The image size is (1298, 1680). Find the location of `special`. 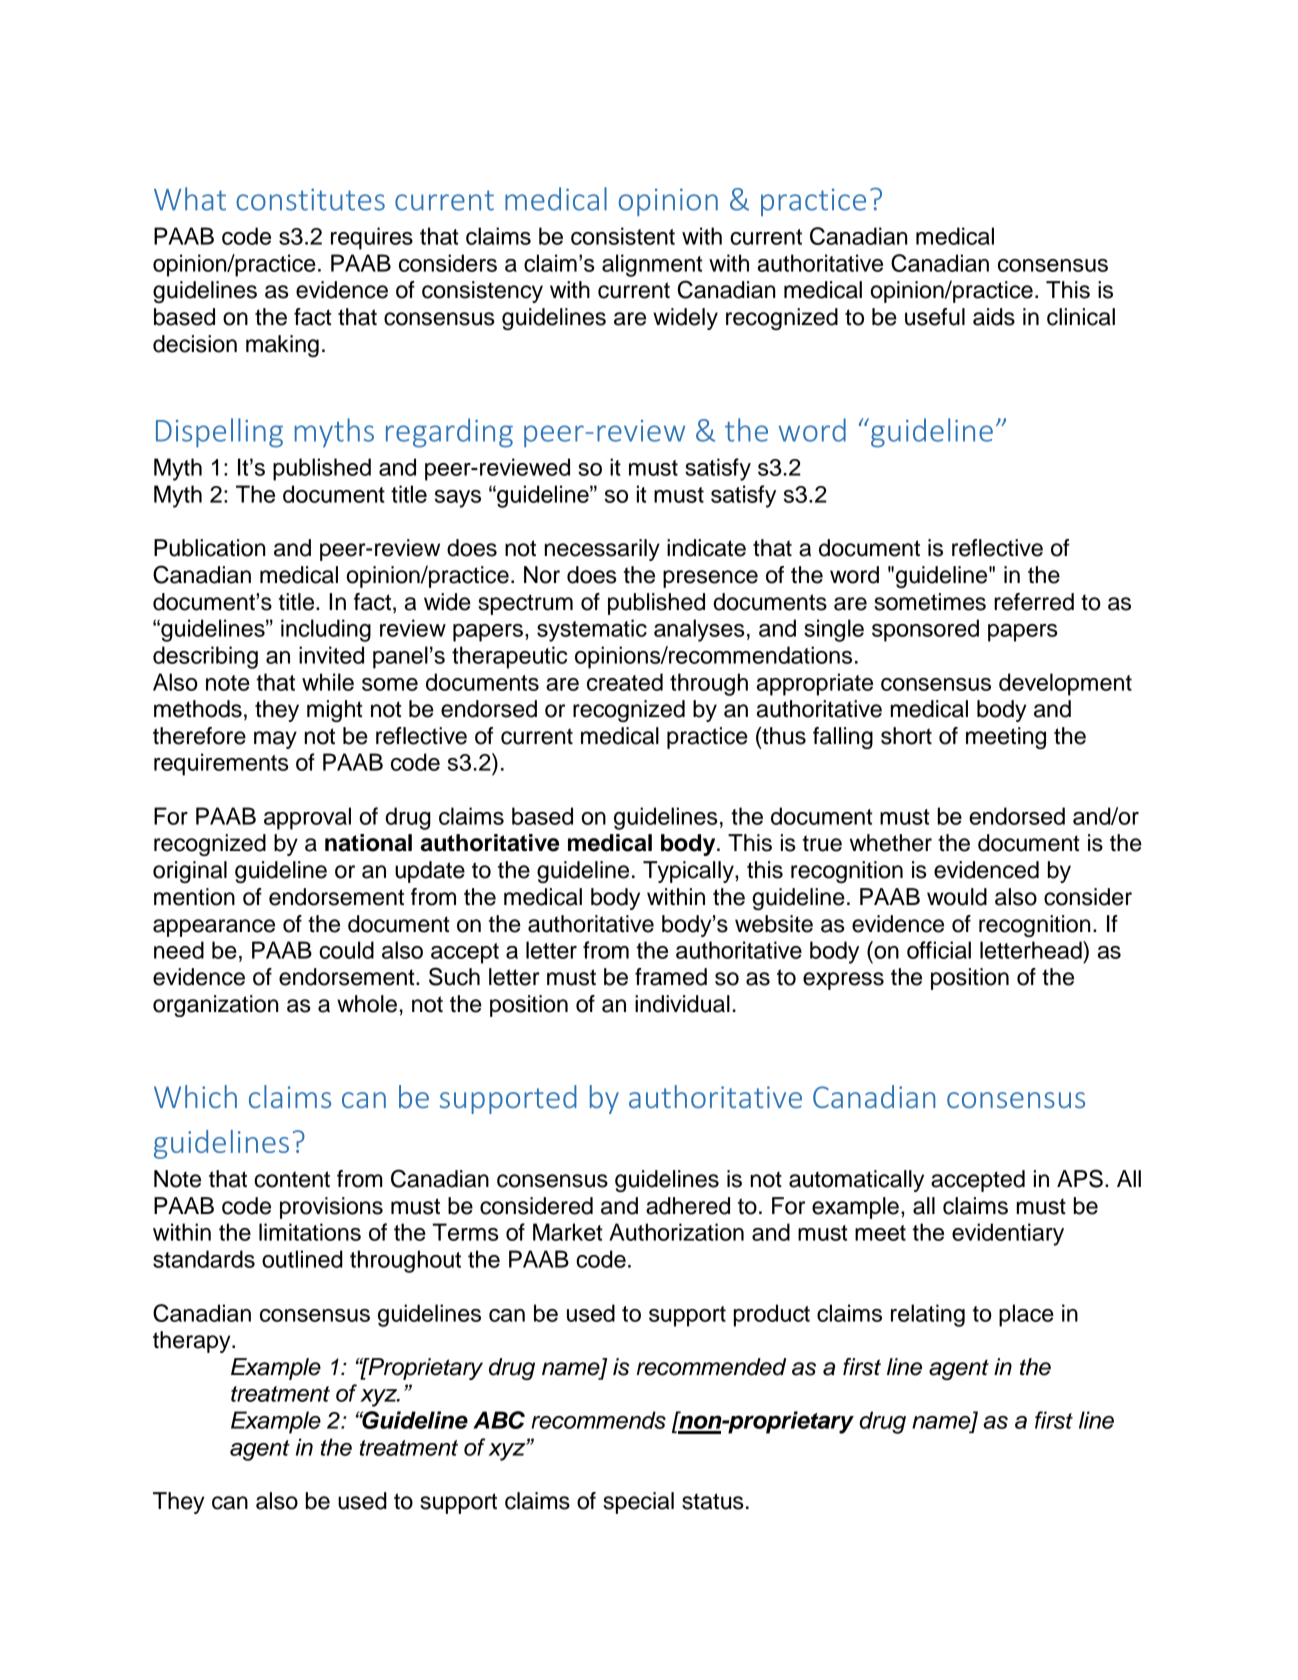

special is located at coordinates (638, 1503).
